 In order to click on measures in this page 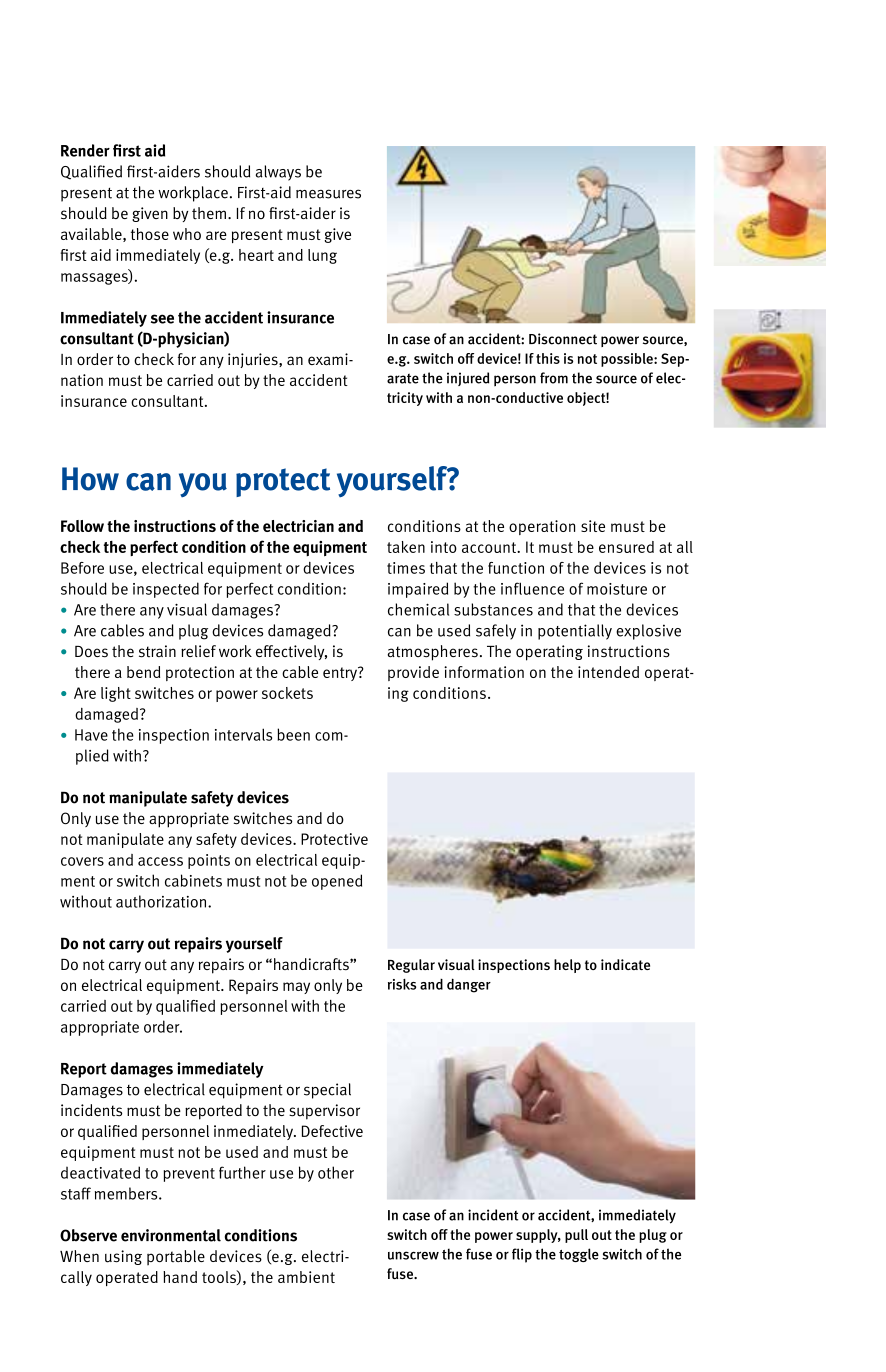, I will do `click(328, 194)`.
